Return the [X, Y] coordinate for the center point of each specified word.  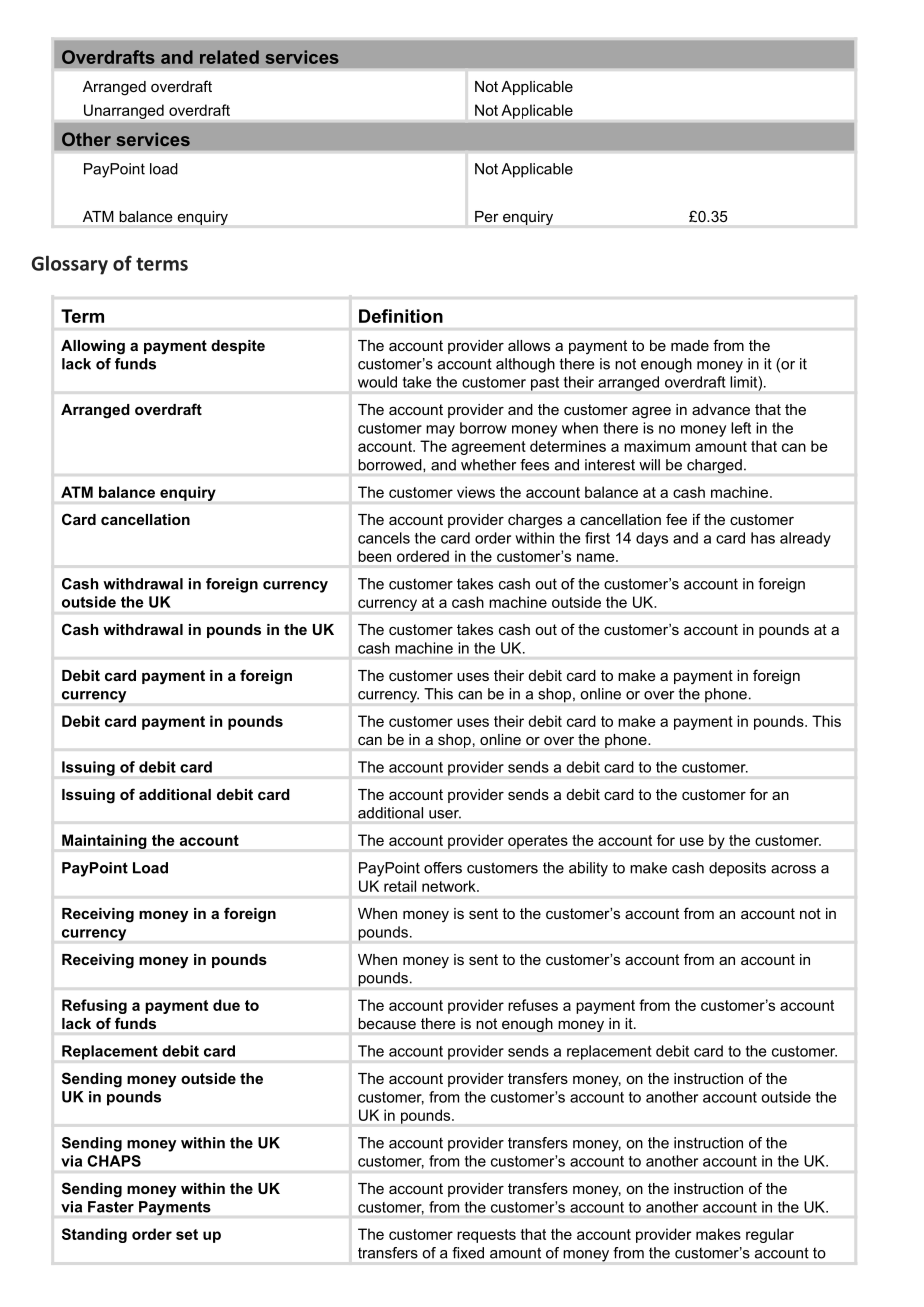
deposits [737, 869]
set [187, 1234]
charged [714, 466]
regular [770, 1235]
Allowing [93, 347]
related [229, 57]
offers [443, 868]
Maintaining [104, 841]
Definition [401, 316]
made [690, 345]
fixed [468, 1253]
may [440, 431]
